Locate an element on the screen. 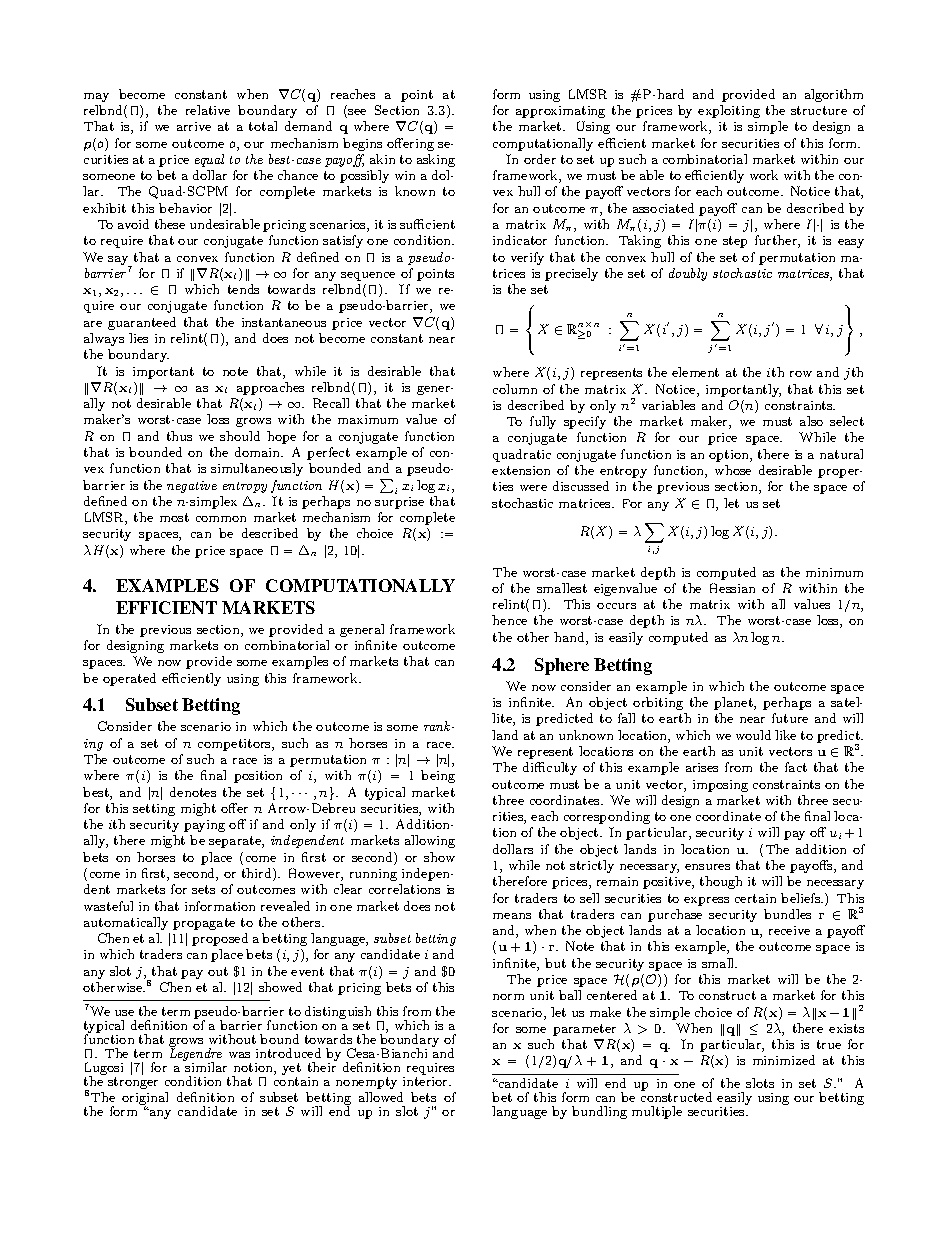 This screenshot has width=952, height=1233. similar is located at coordinates (206, 1067).
